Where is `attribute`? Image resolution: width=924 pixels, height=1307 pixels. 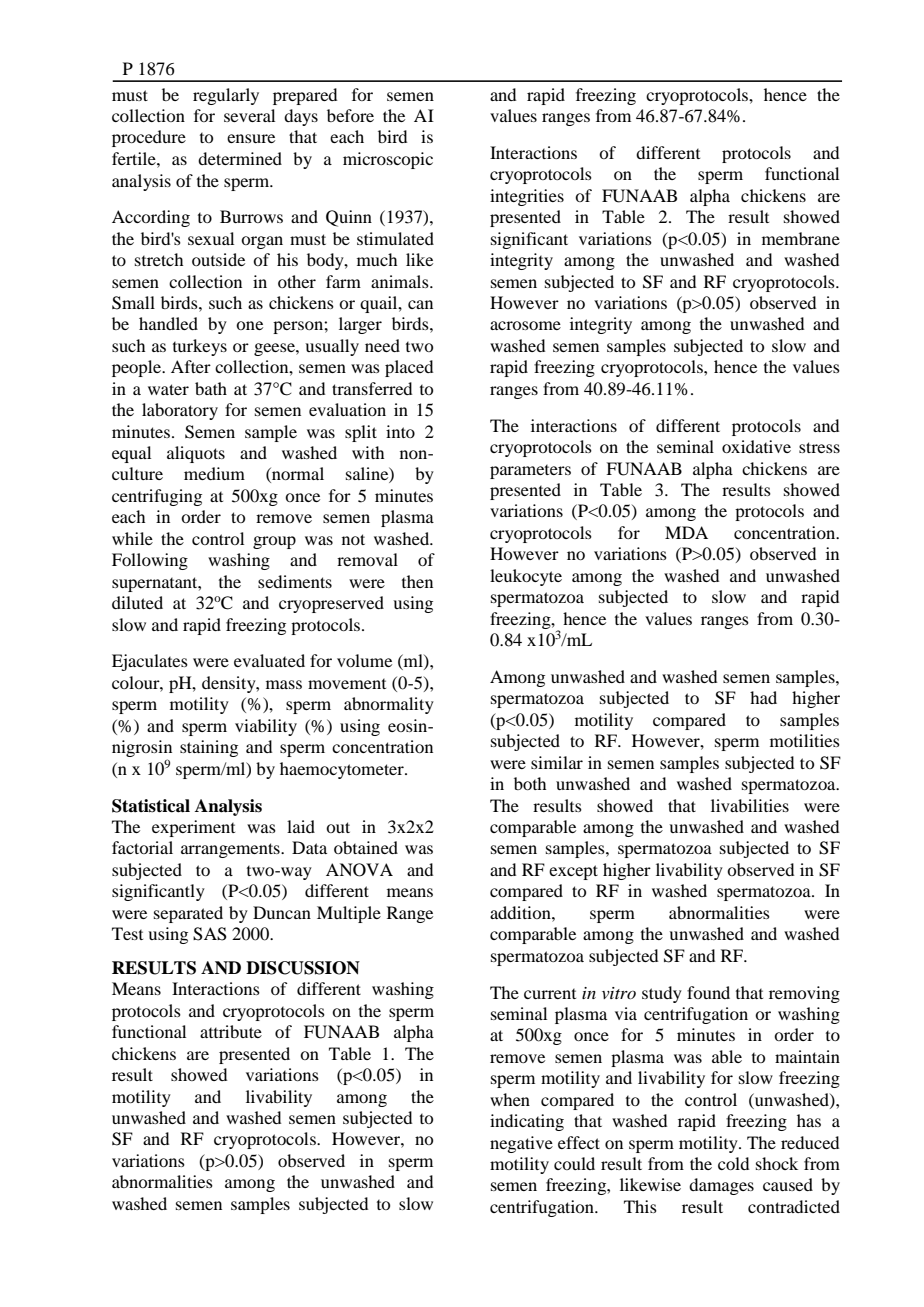 attribute is located at coordinates (231, 1031).
